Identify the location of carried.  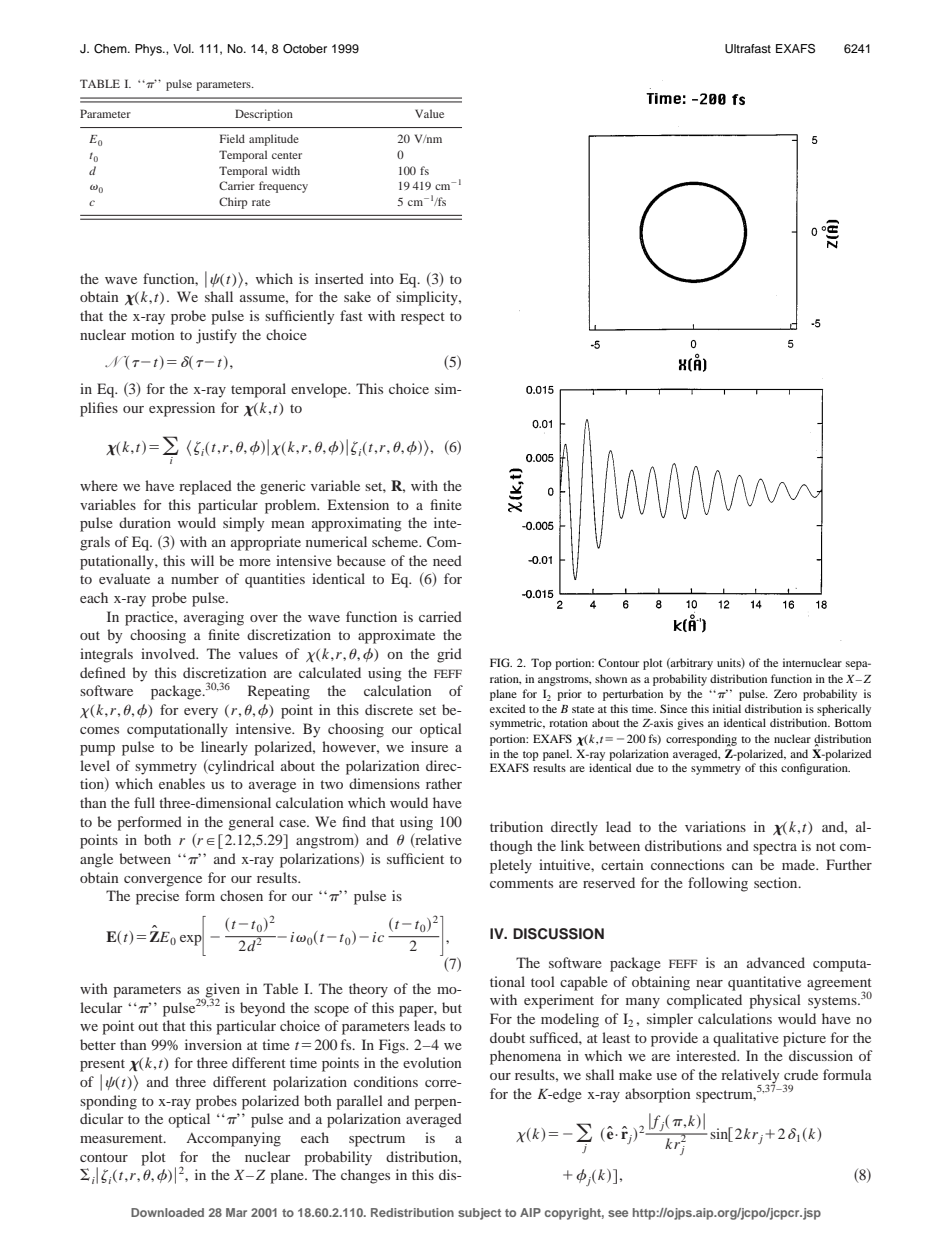
(440, 616).
